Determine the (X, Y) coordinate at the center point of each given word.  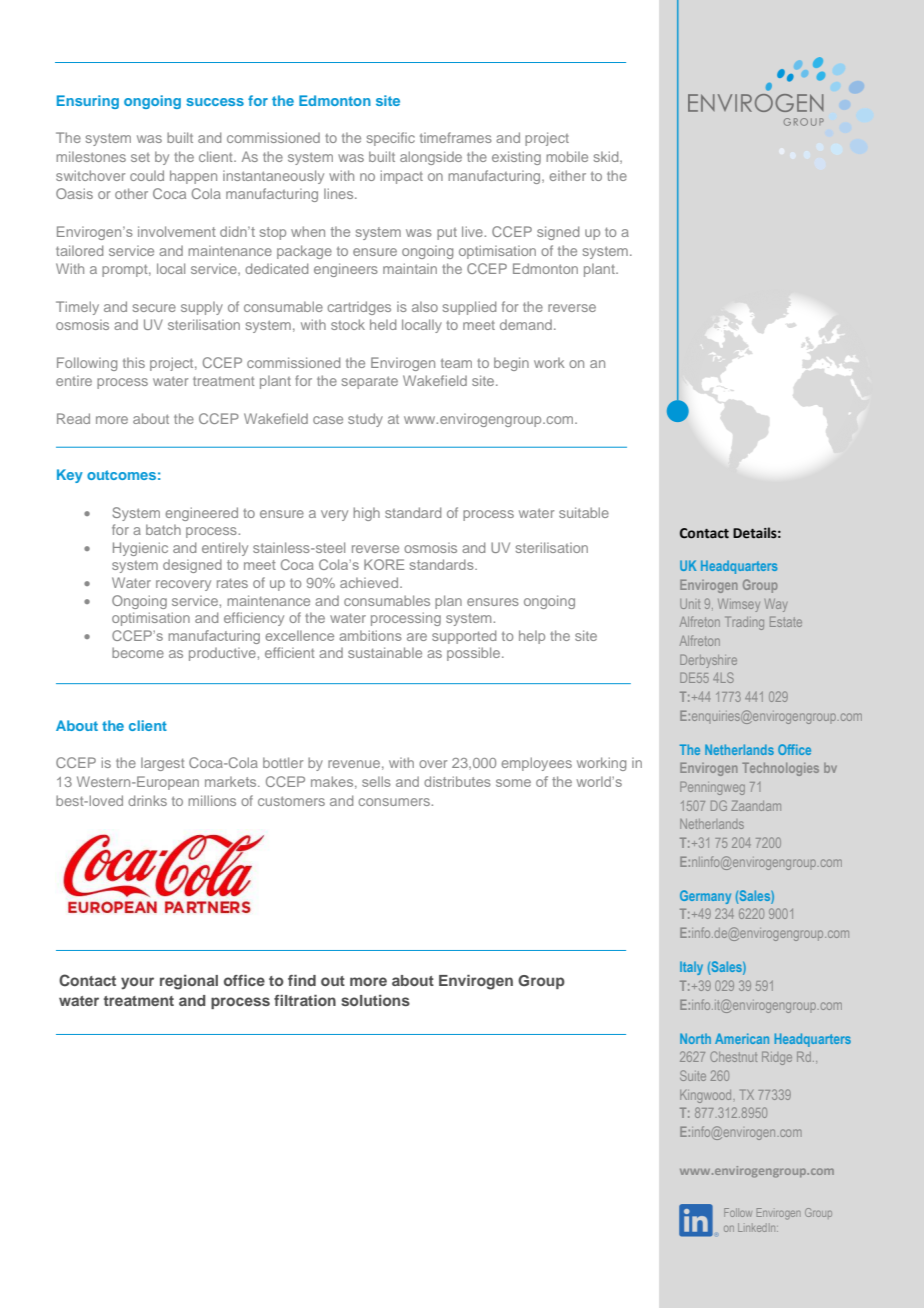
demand (526, 324)
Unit (690, 604)
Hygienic (140, 549)
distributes (457, 781)
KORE (384, 564)
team (456, 363)
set (140, 157)
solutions (375, 1000)
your (137, 983)
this (134, 362)
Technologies (780, 769)
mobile (567, 156)
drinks (147, 800)
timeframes (456, 137)
